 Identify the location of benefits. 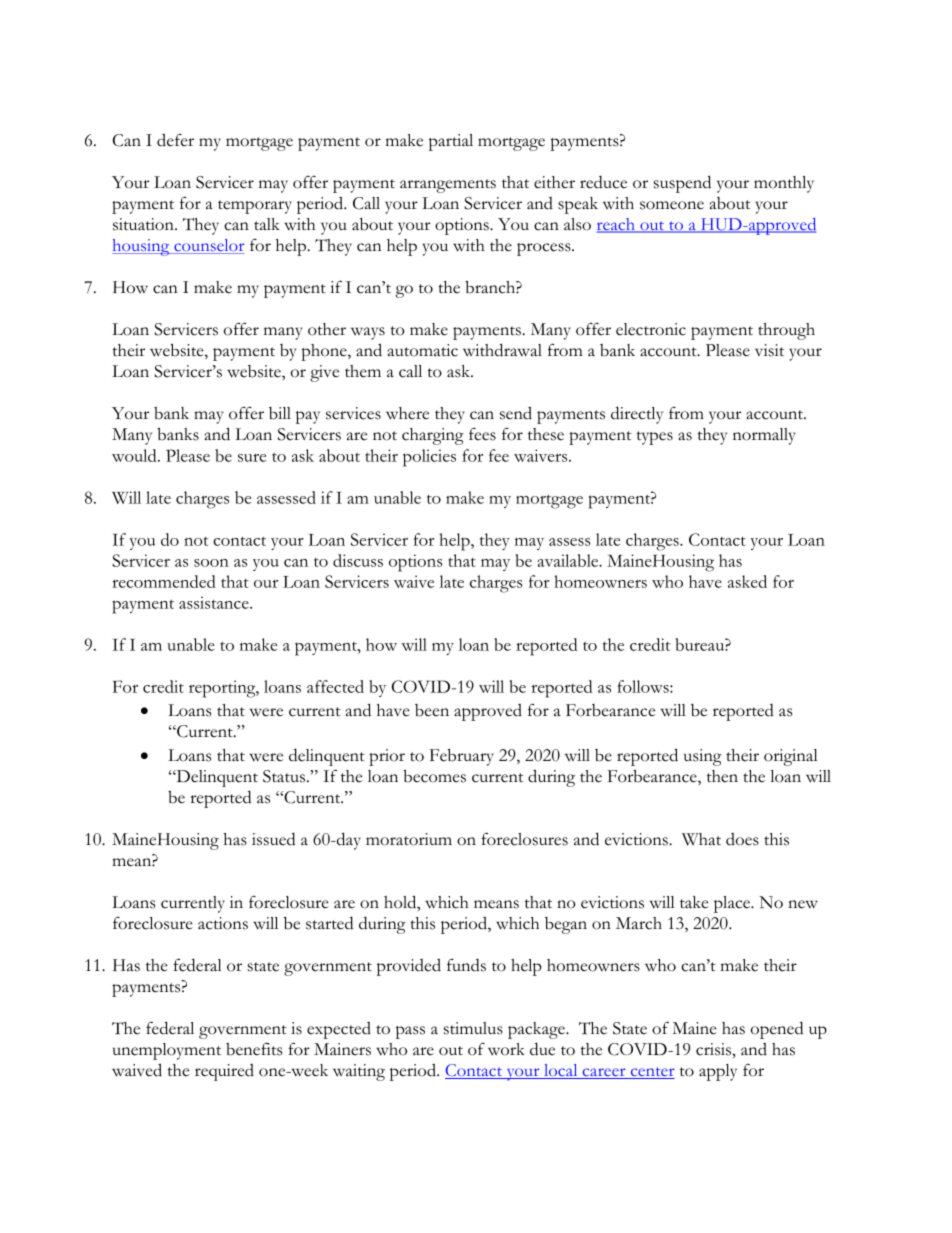
(254, 1049).
